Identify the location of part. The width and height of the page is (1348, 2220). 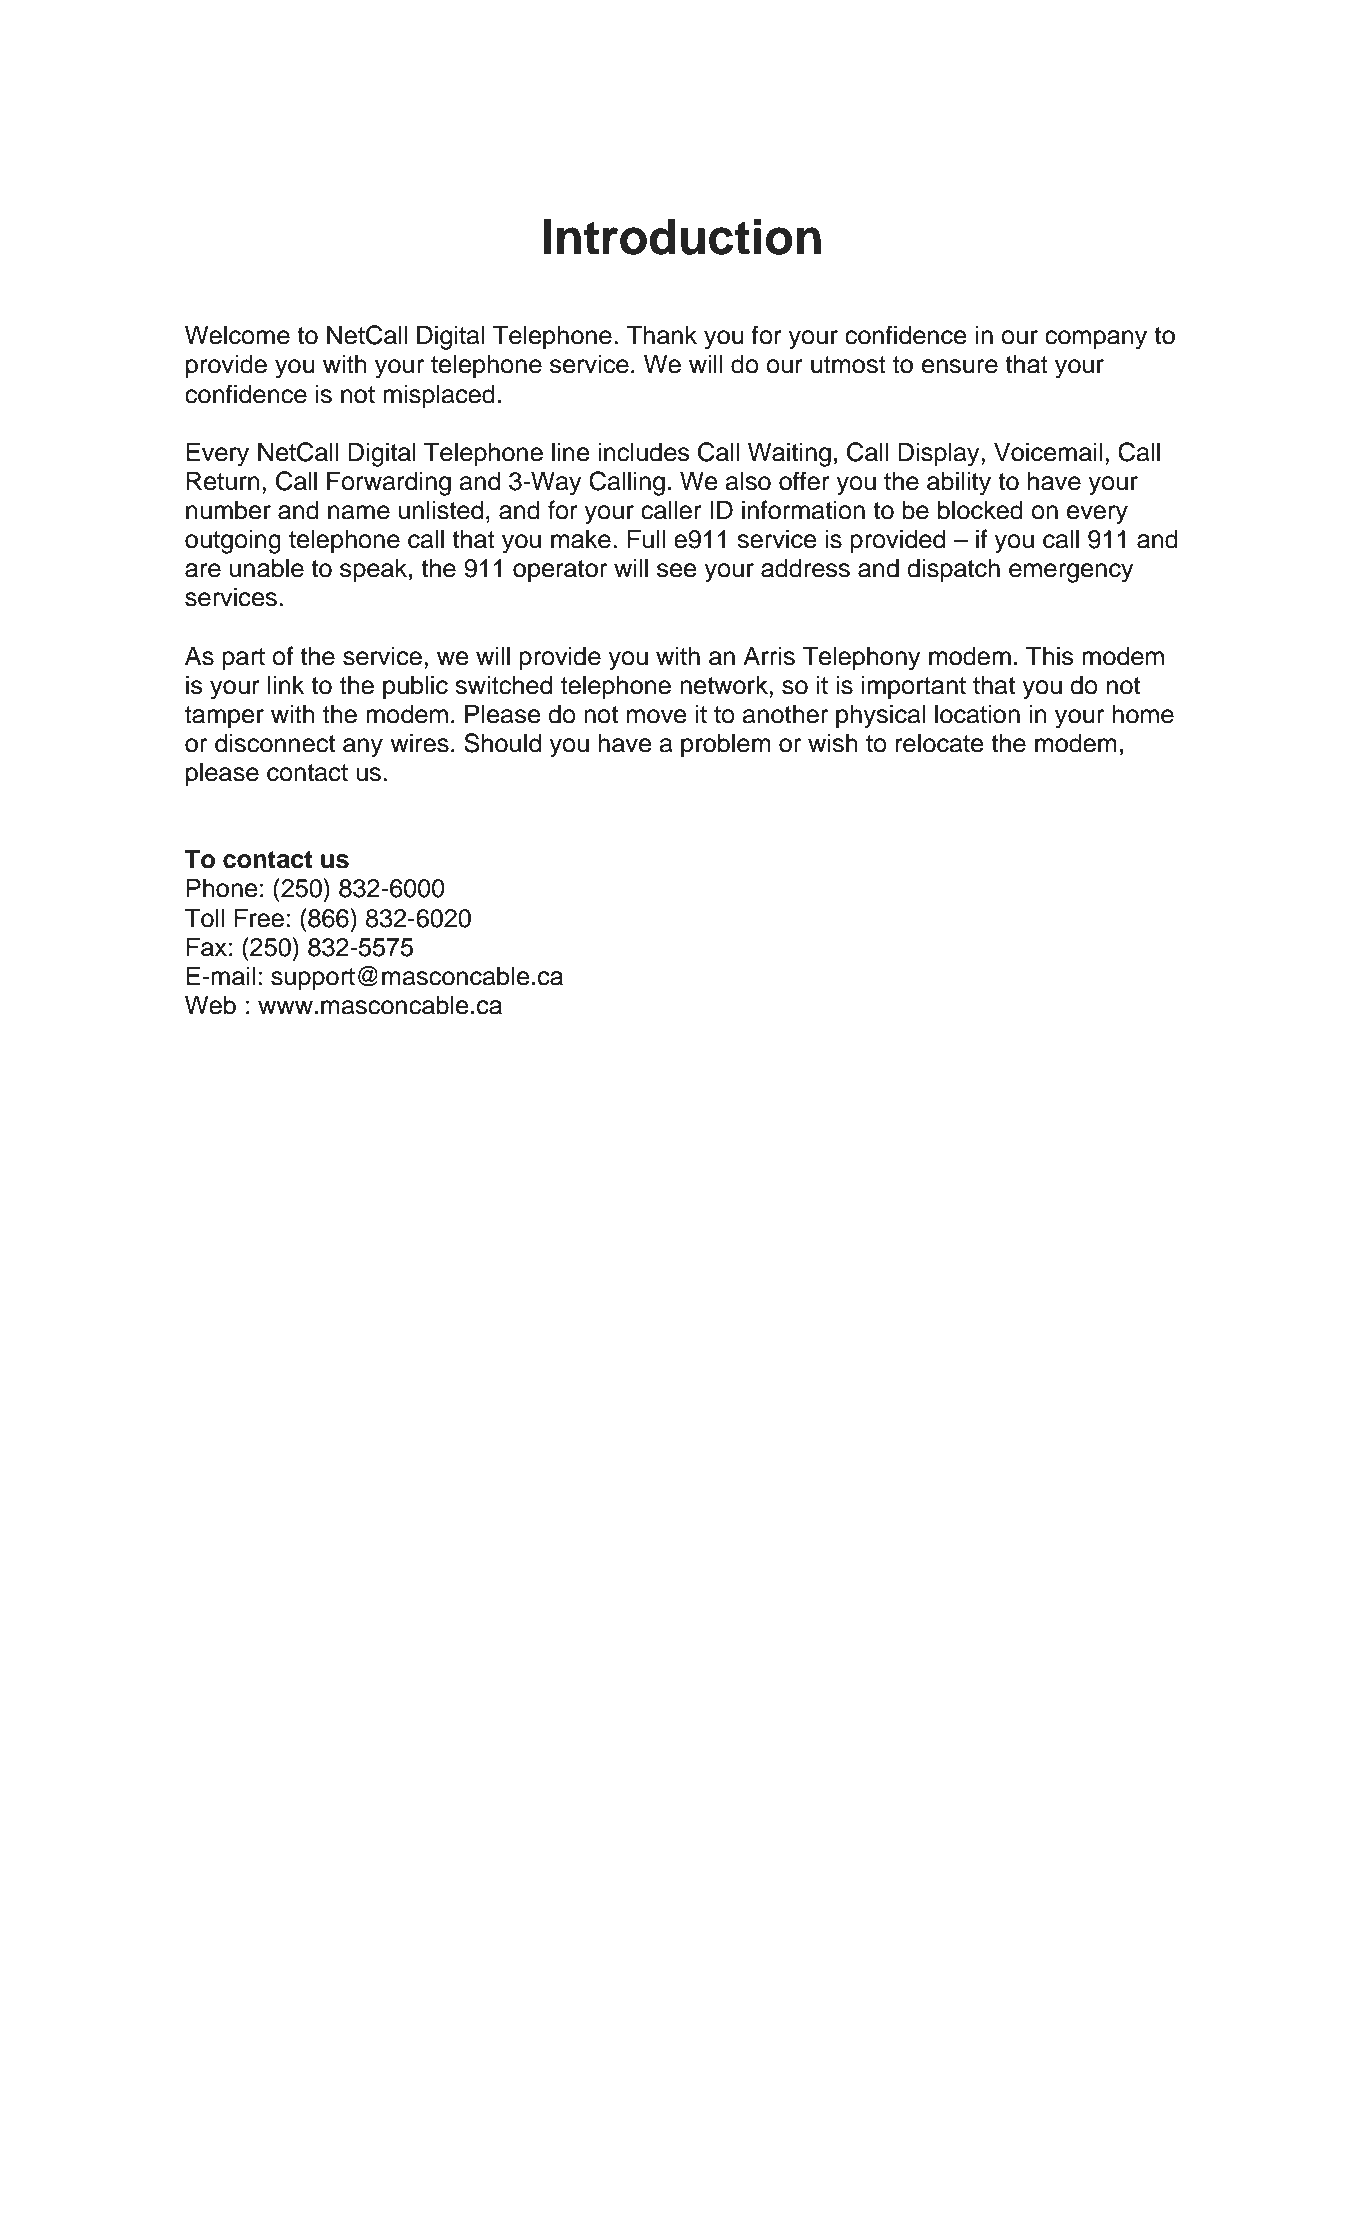
(243, 659).
